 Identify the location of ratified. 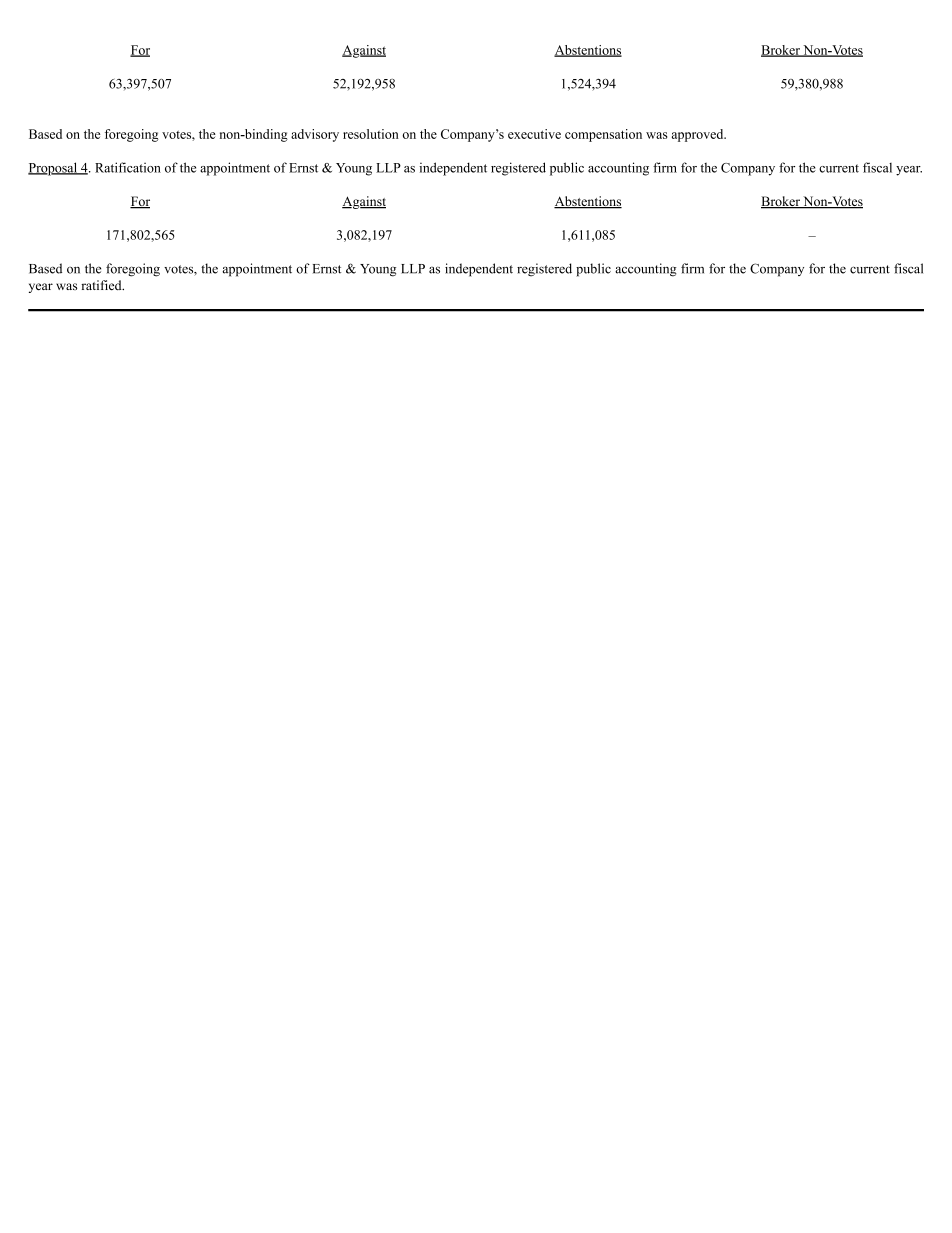
(102, 285).
